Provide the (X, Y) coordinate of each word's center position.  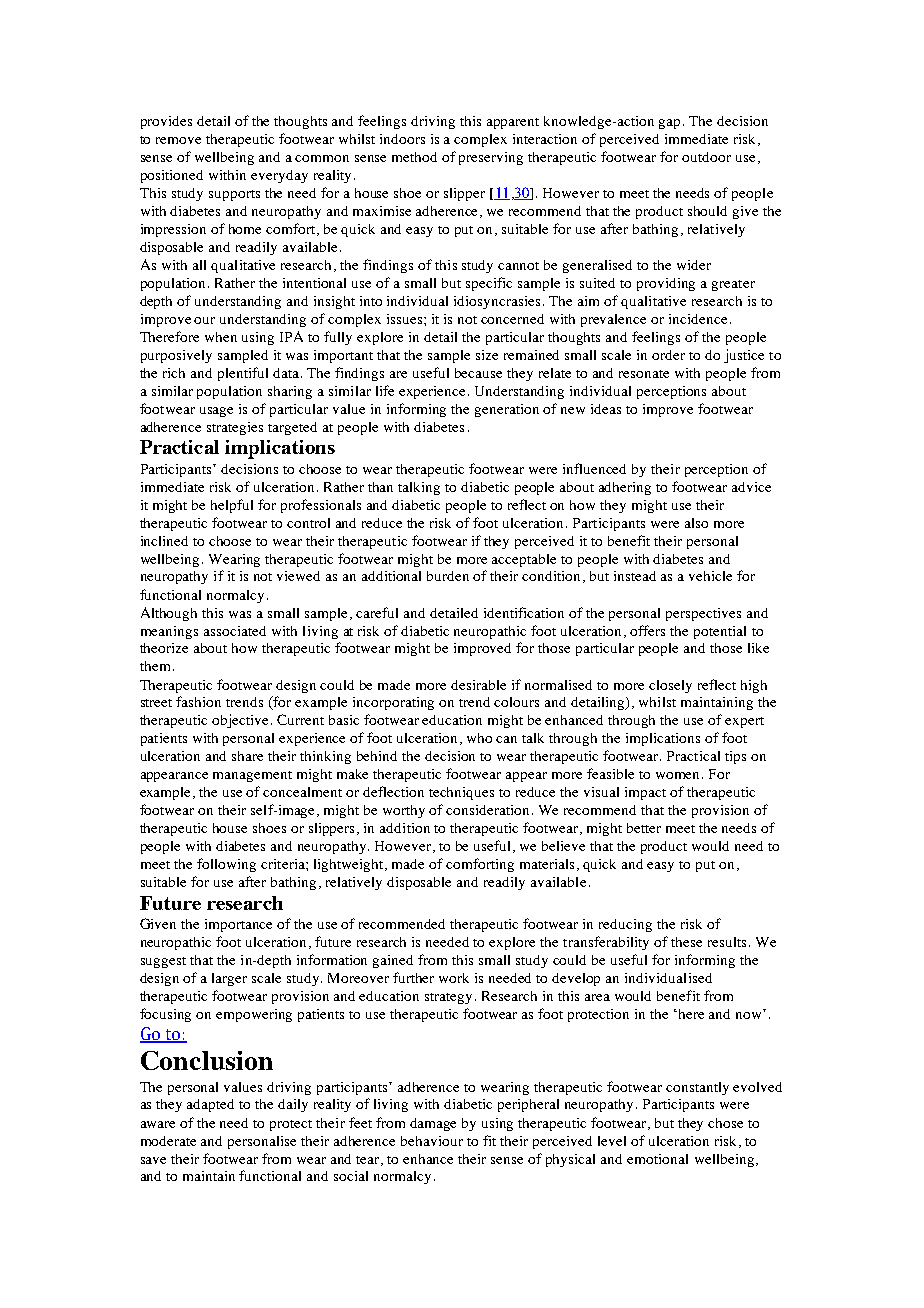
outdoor (706, 157)
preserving (491, 158)
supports (234, 195)
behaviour (432, 1141)
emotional (657, 1159)
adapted (210, 1105)
